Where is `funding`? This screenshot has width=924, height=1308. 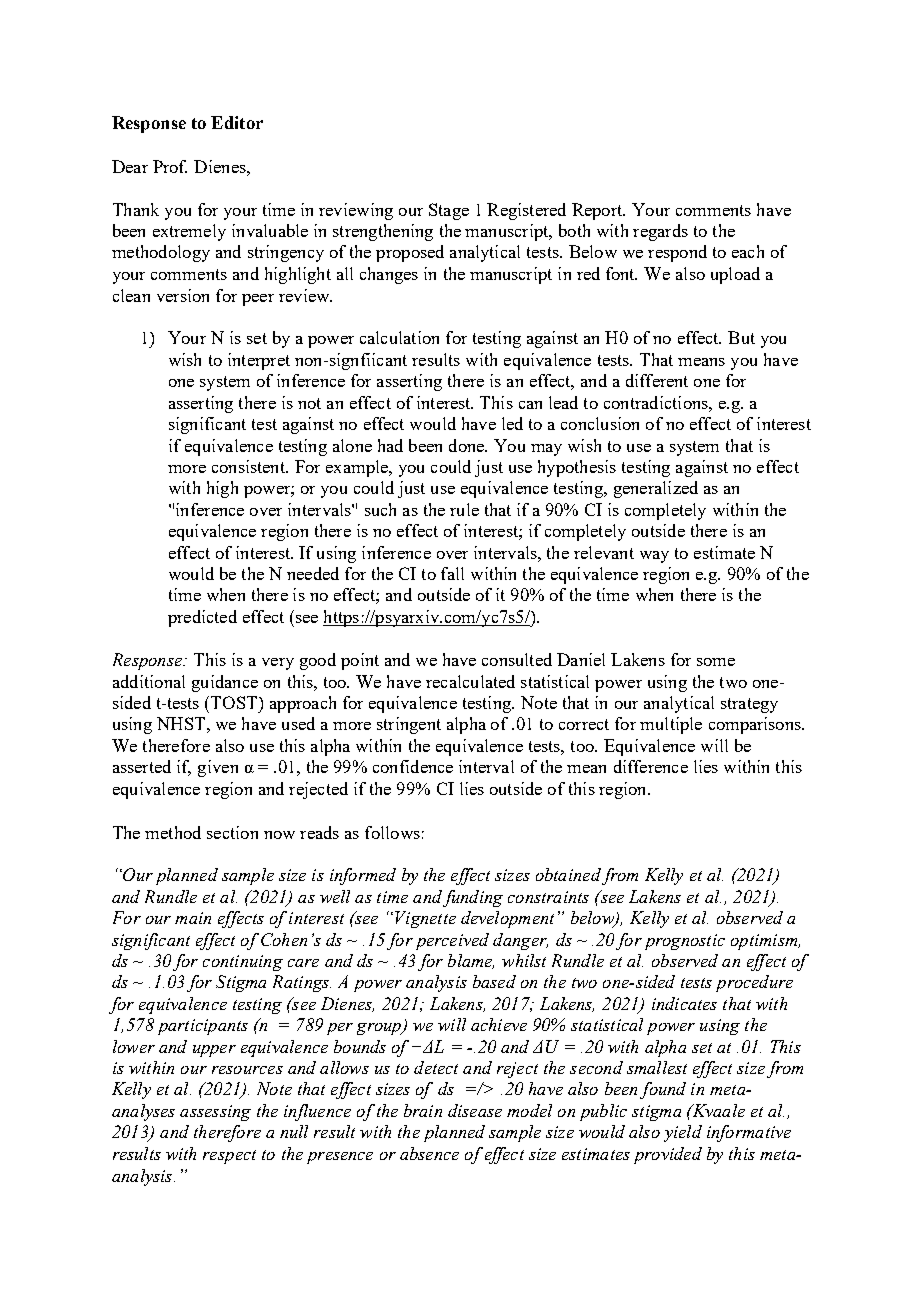 funding is located at coordinates (473, 898).
